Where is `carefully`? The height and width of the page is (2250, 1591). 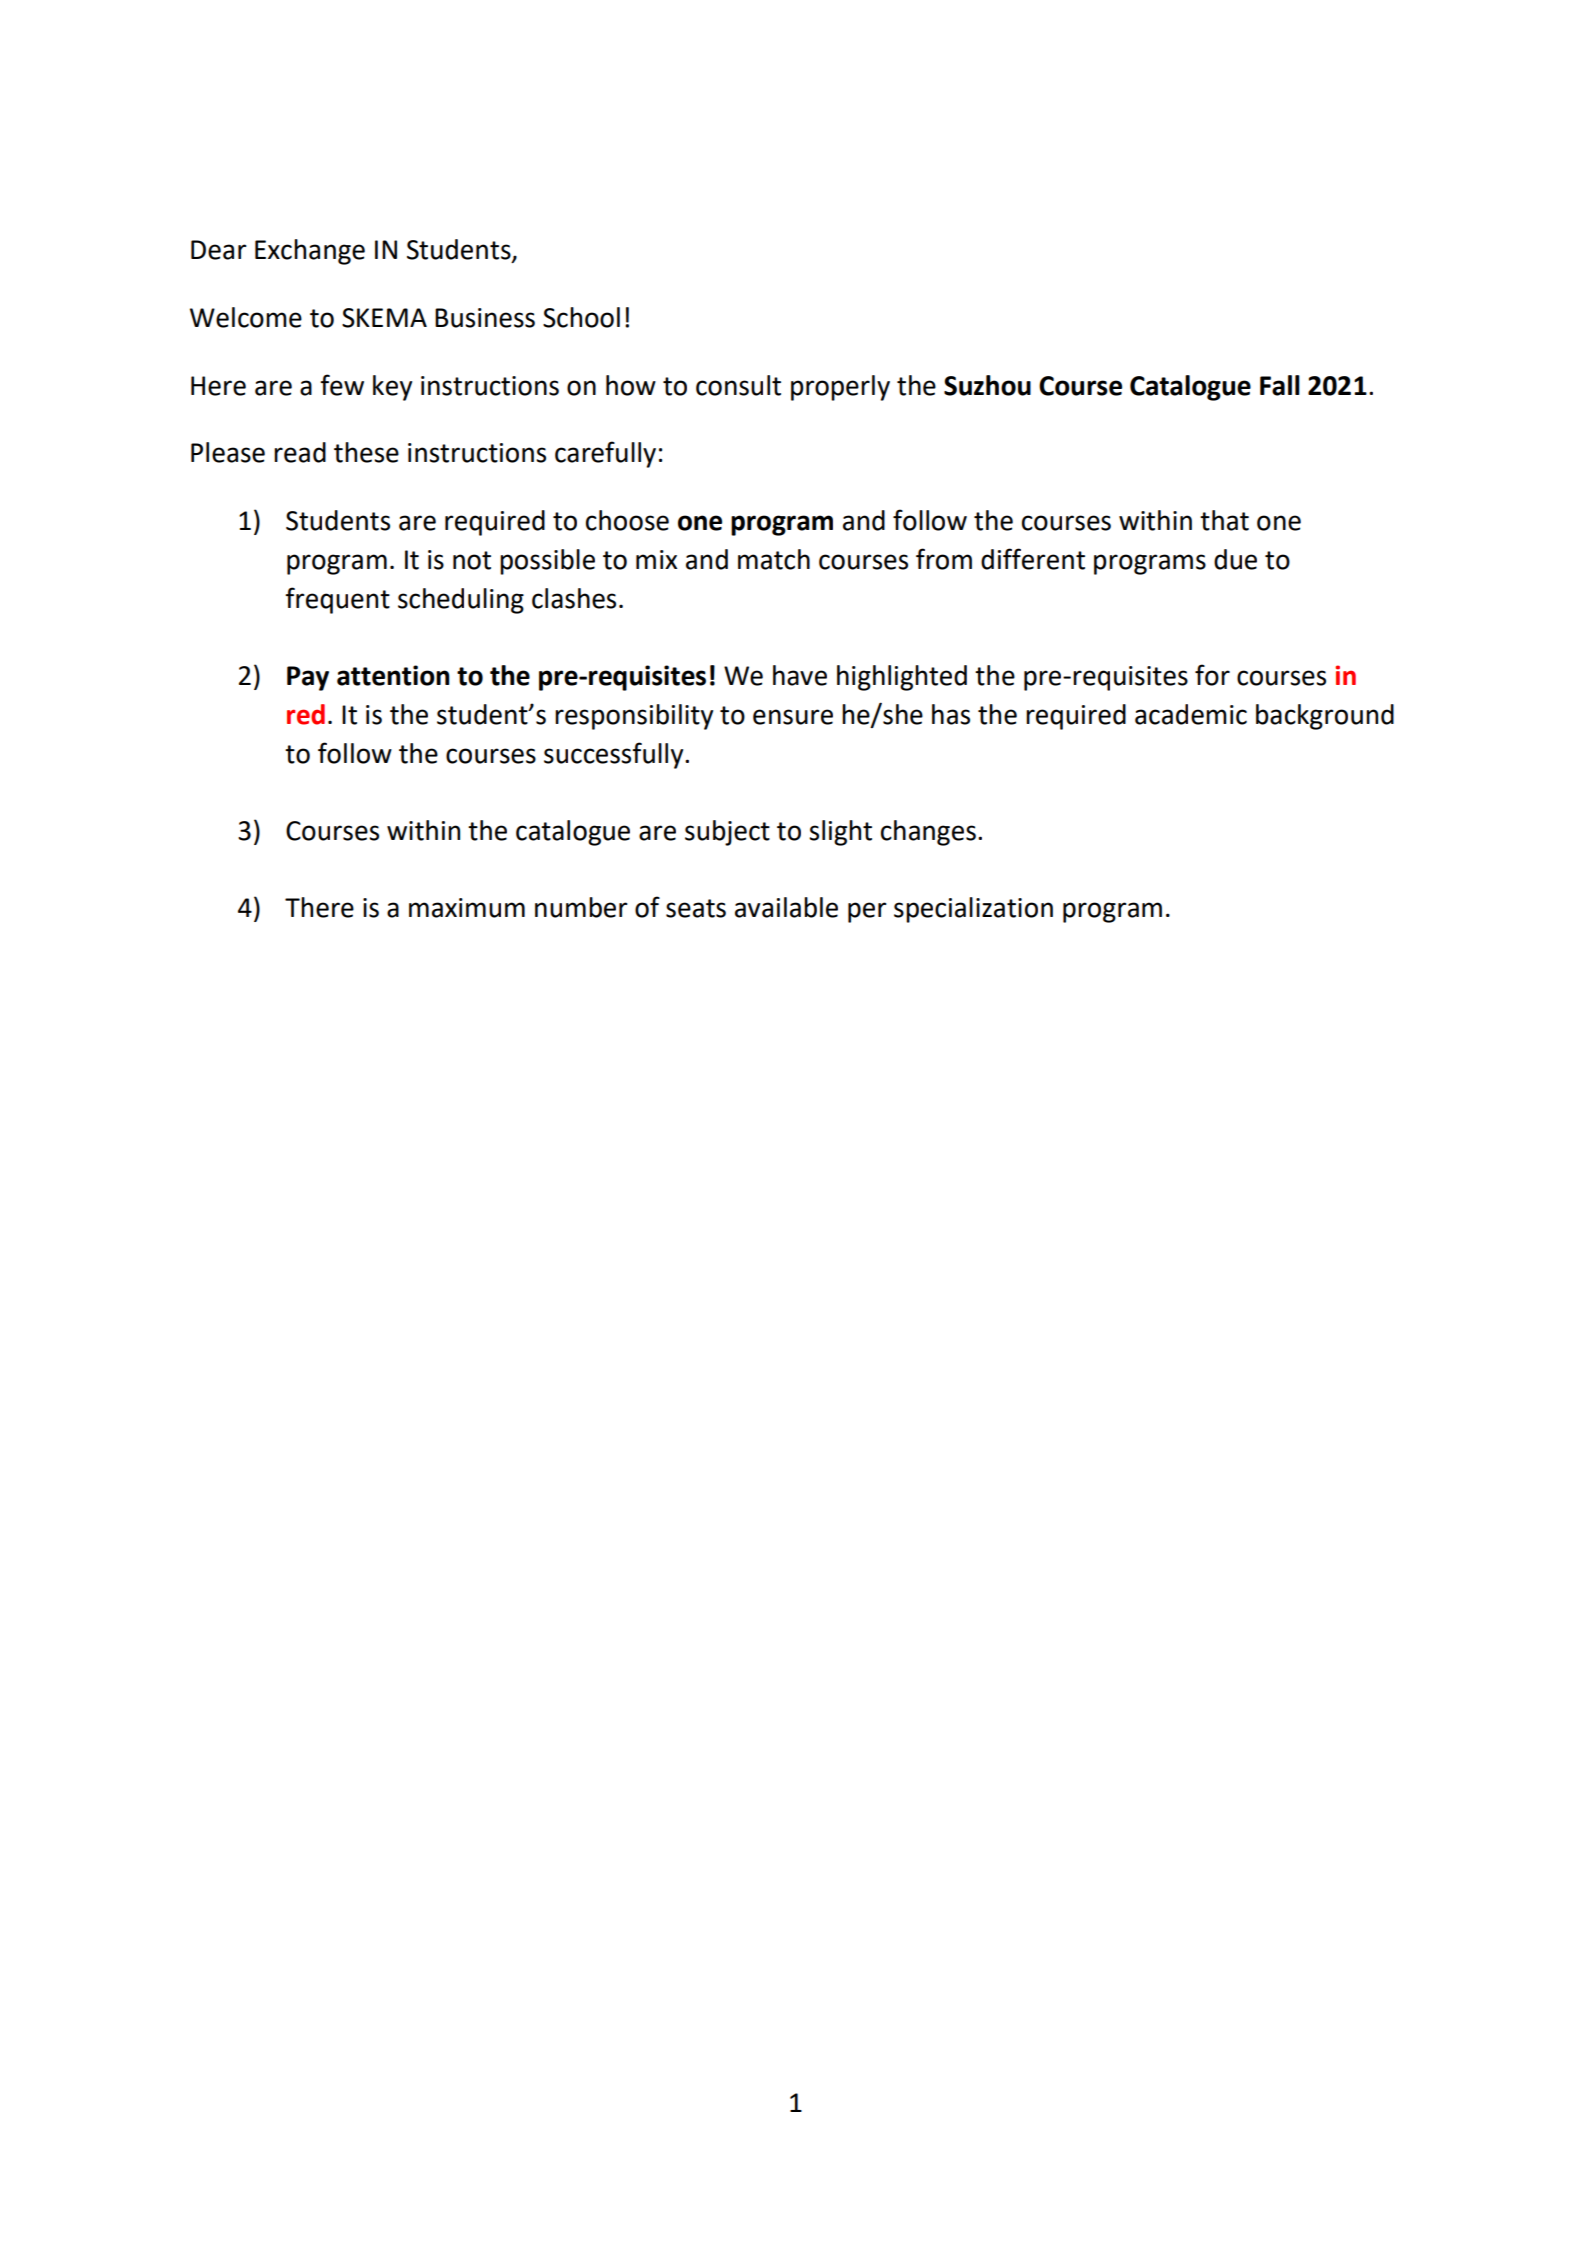
carefully is located at coordinates (605, 454).
